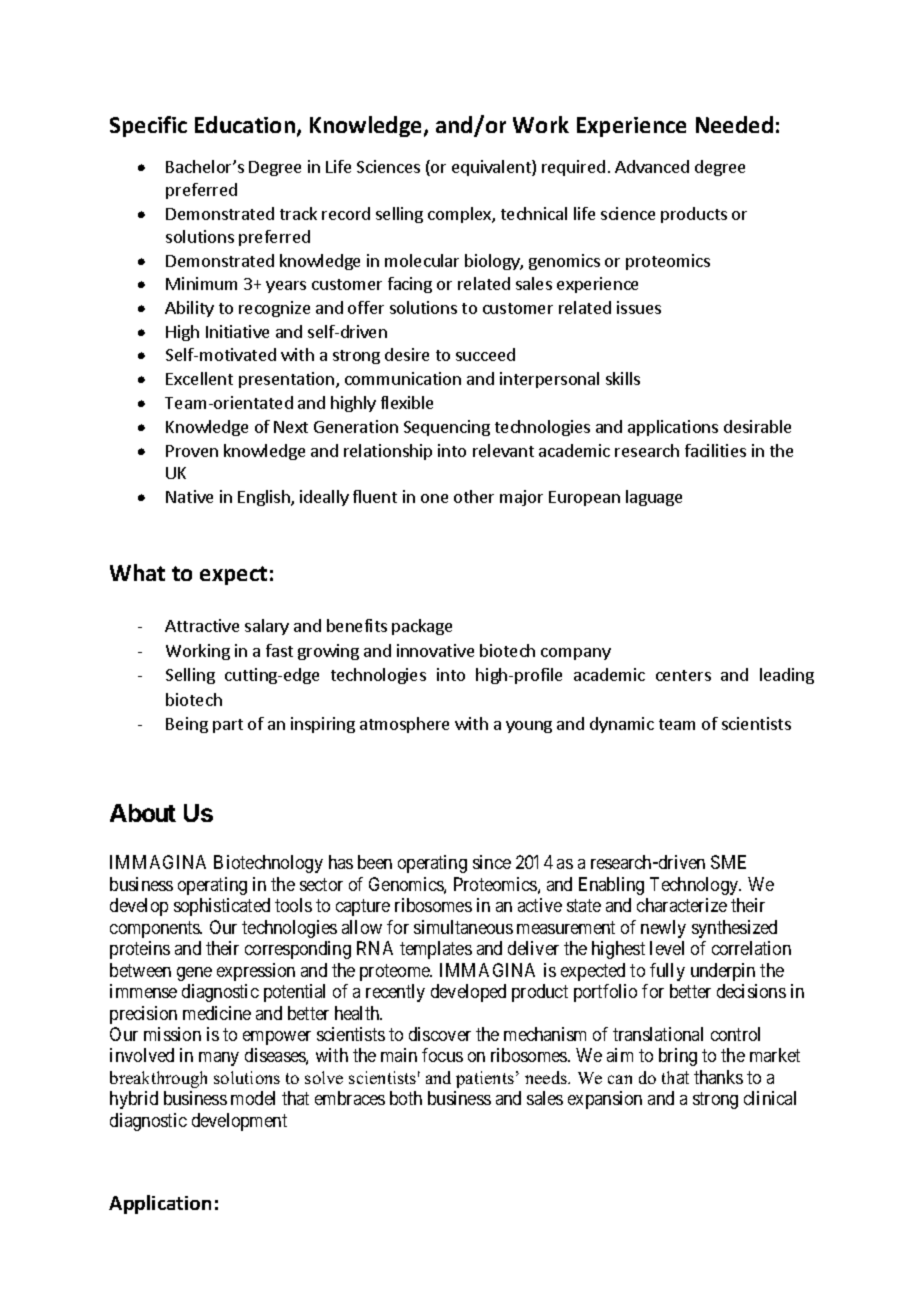 This screenshot has width=924, height=1308. Describe the element at coordinates (734, 124) in the screenshot. I see `Needed` at that location.
